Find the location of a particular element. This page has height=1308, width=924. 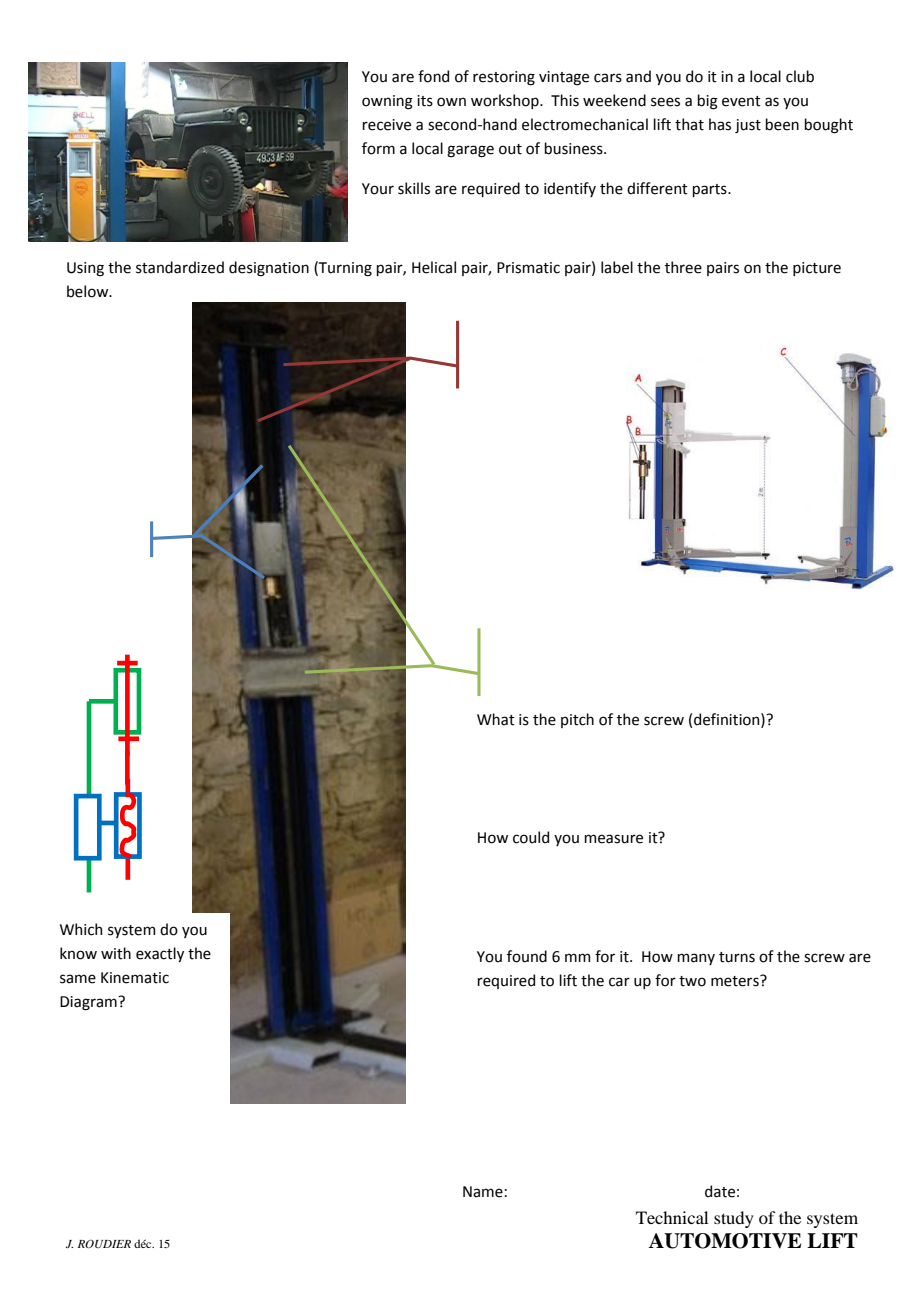

event is located at coordinates (741, 101).
